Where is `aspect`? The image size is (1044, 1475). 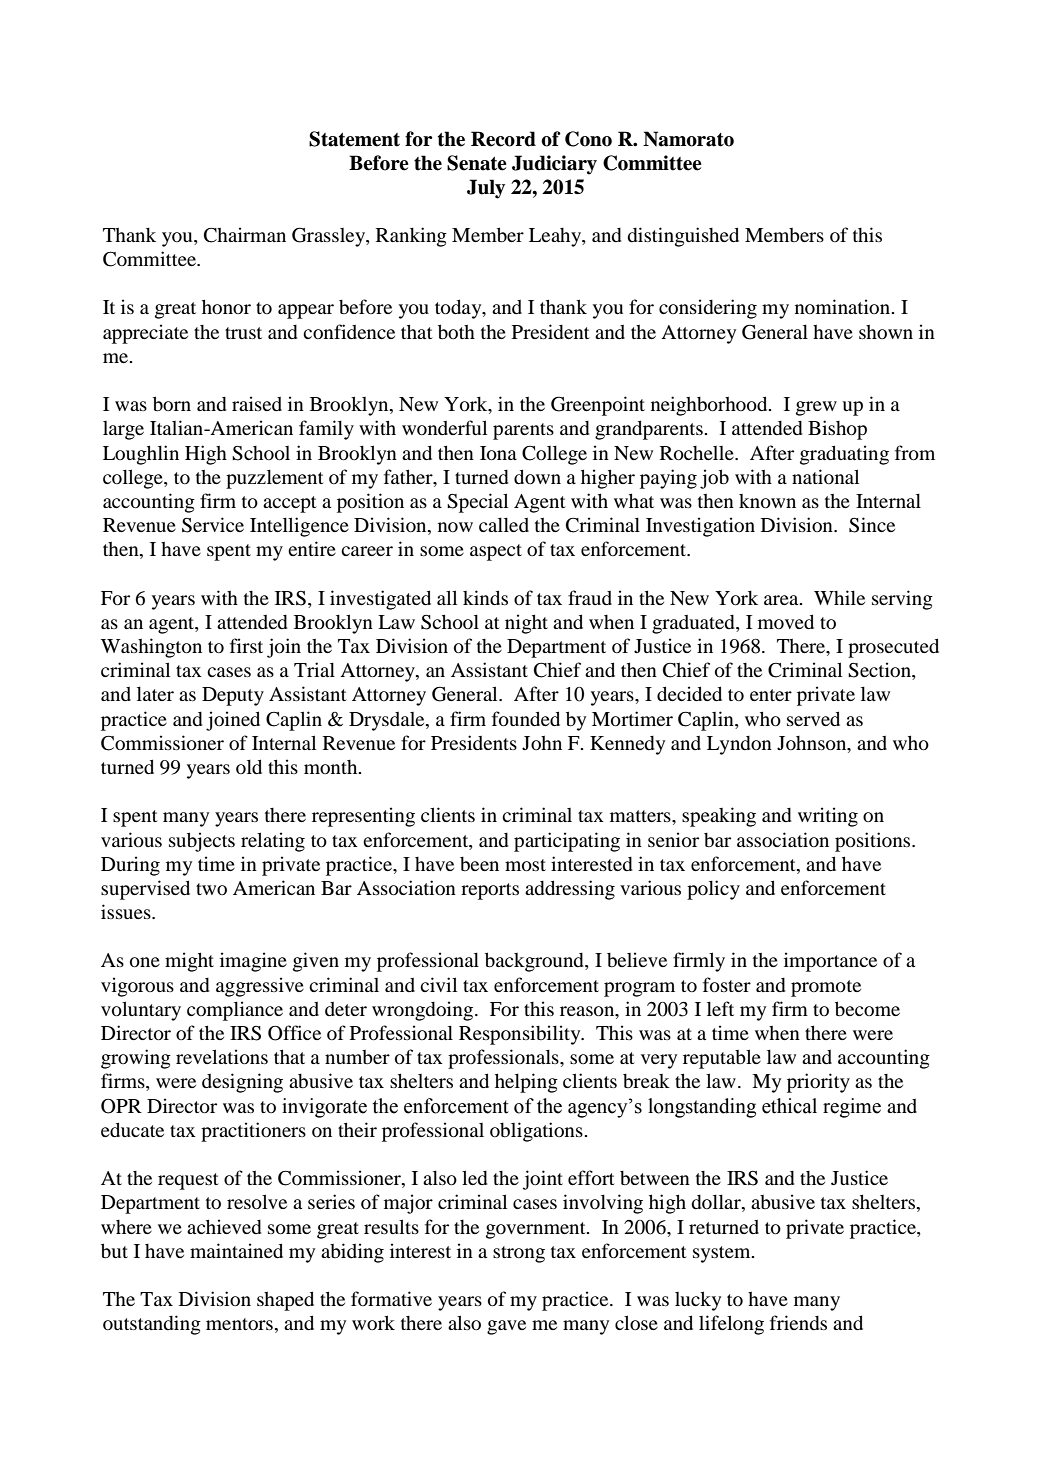
aspect is located at coordinates (496, 552).
